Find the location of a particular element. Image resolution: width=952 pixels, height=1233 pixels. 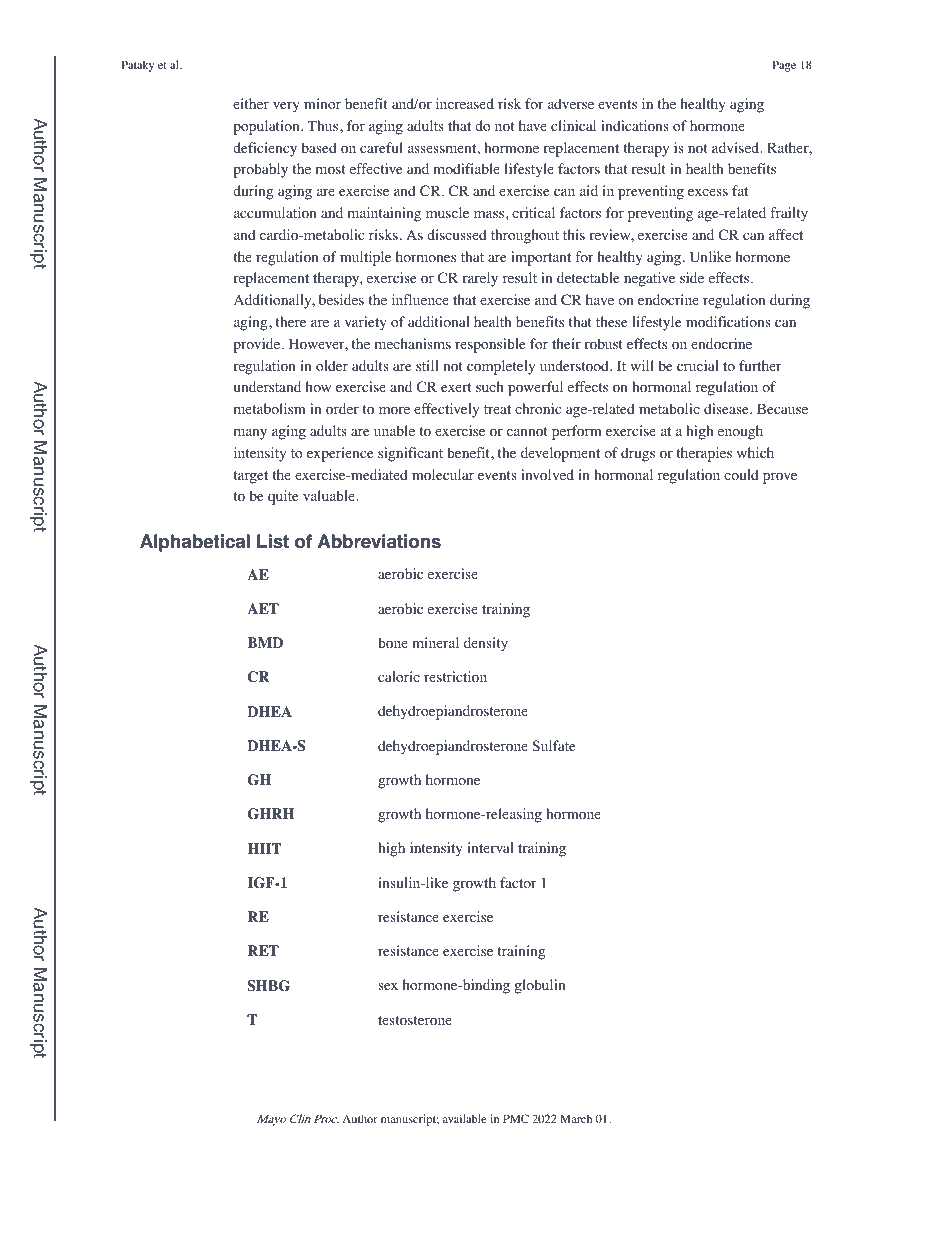

either is located at coordinates (251, 103).
